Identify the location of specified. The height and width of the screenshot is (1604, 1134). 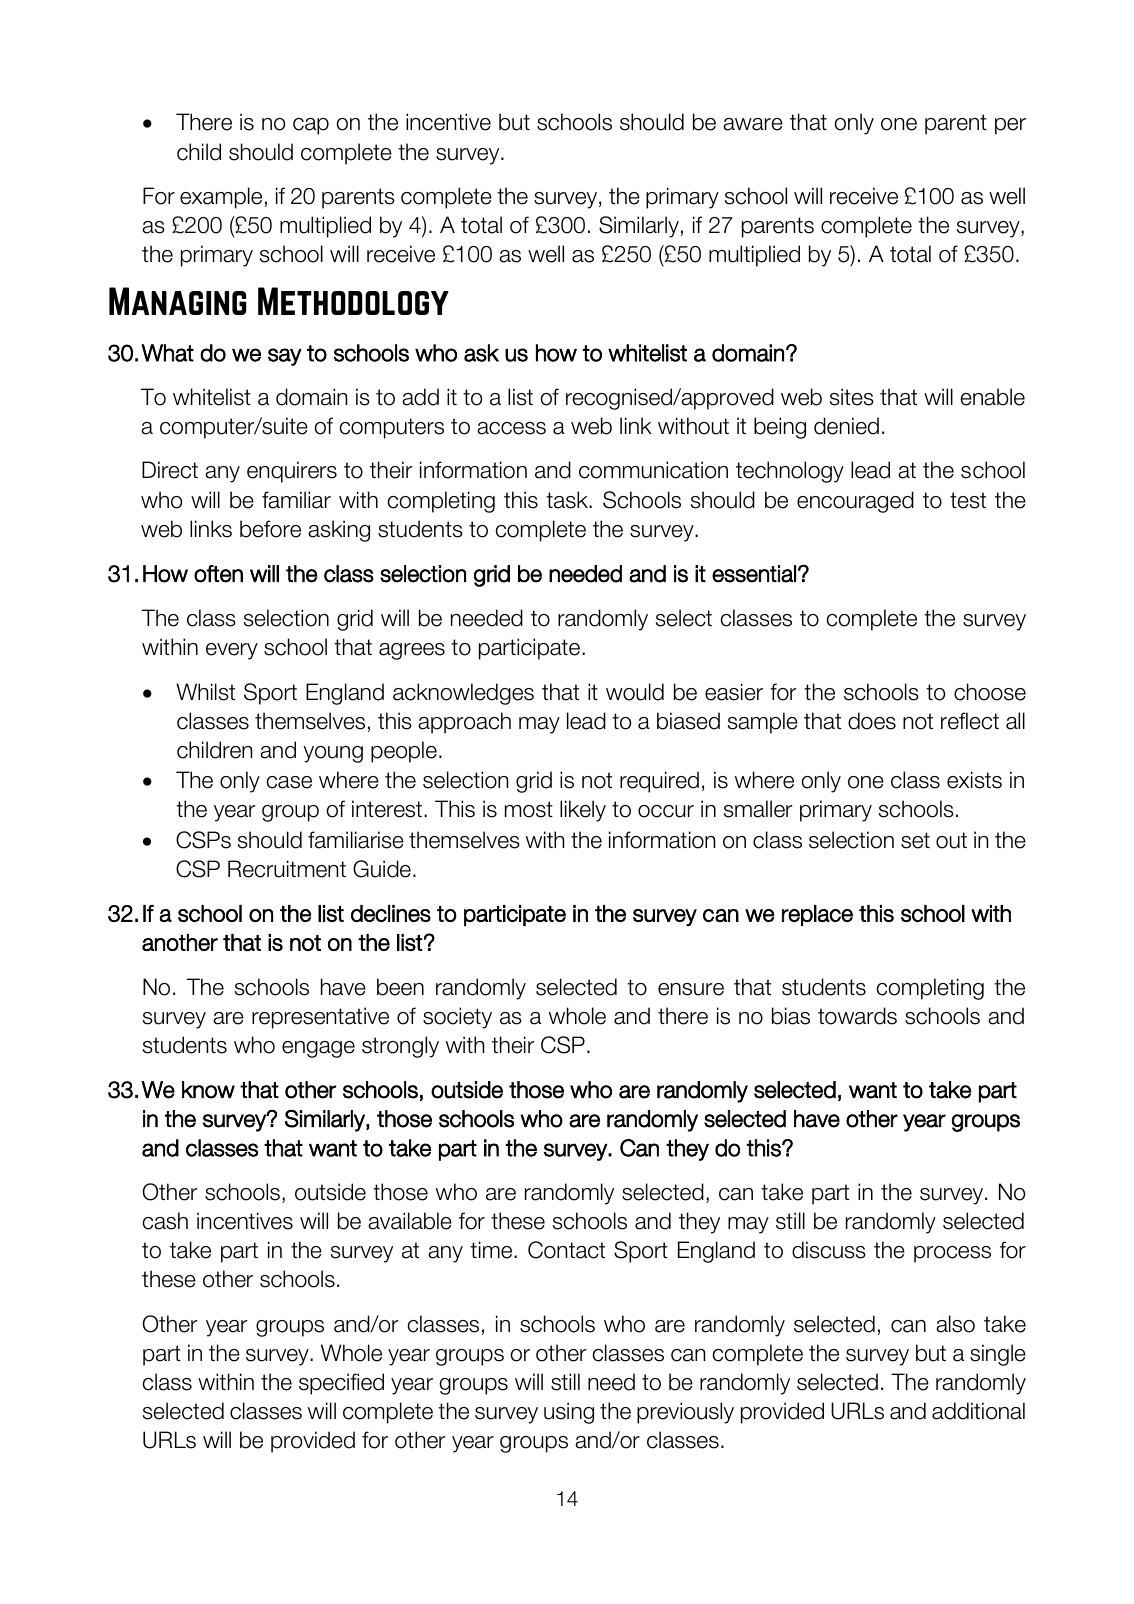
(341, 1384).
